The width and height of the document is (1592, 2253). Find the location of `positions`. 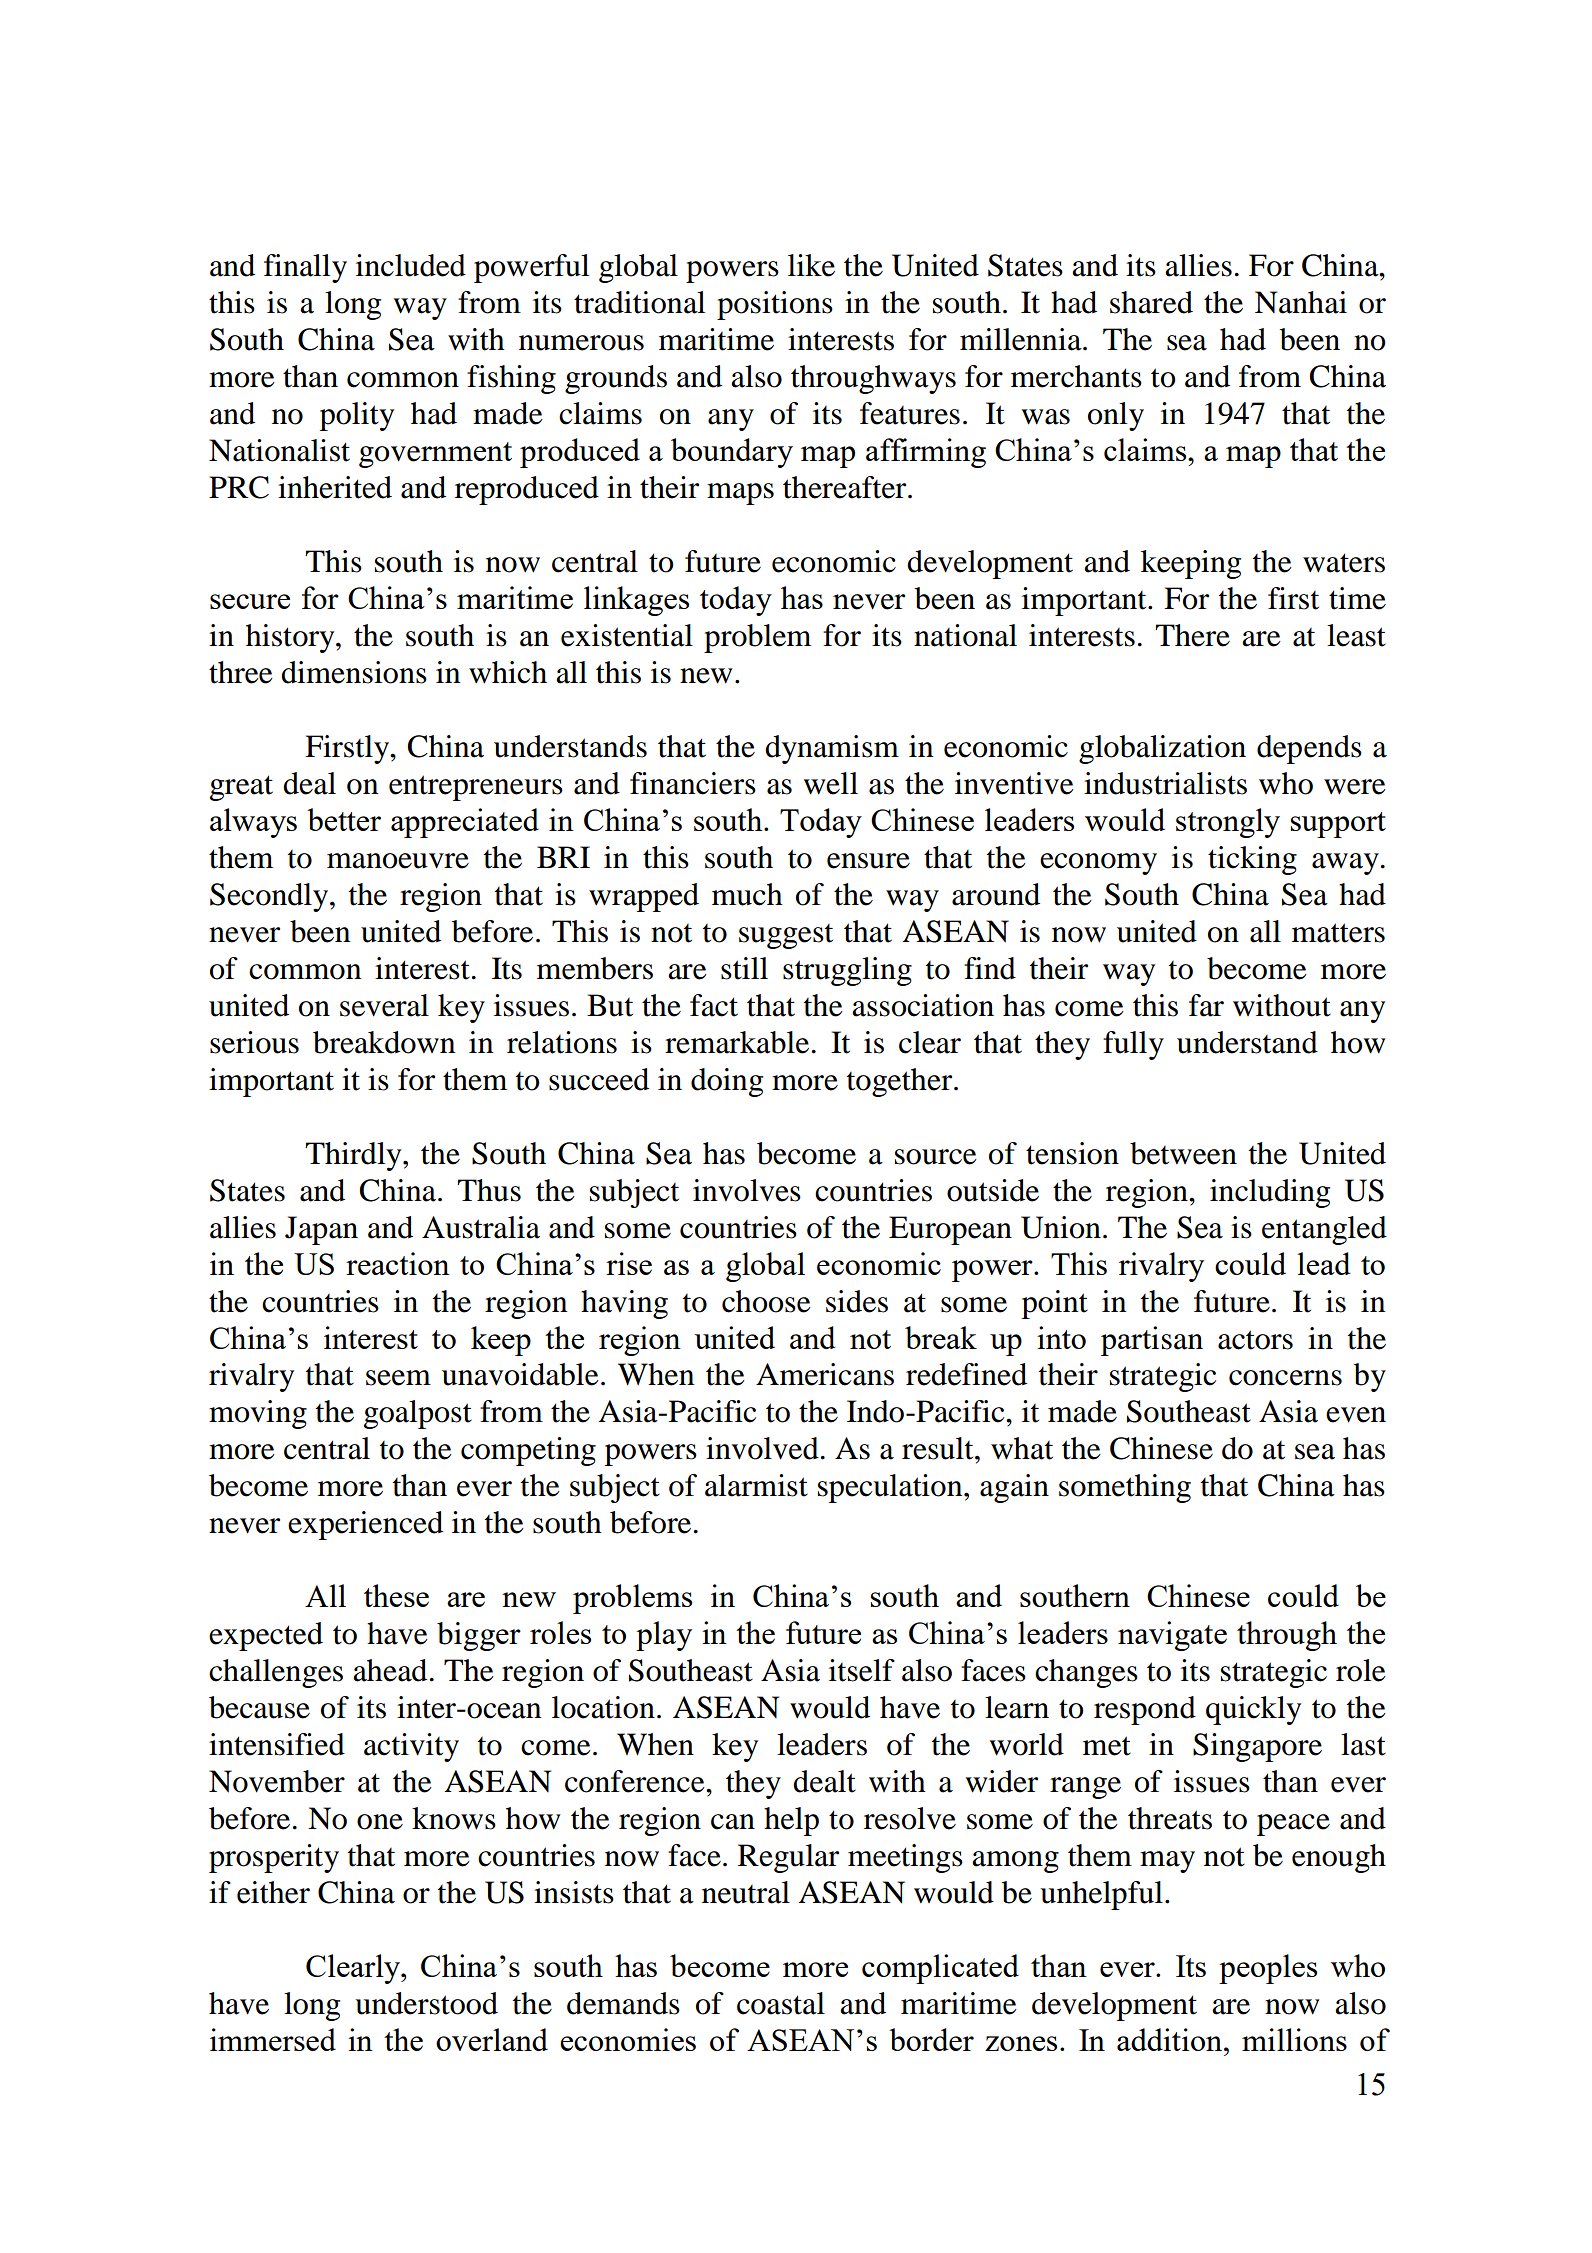

positions is located at coordinates (775, 305).
